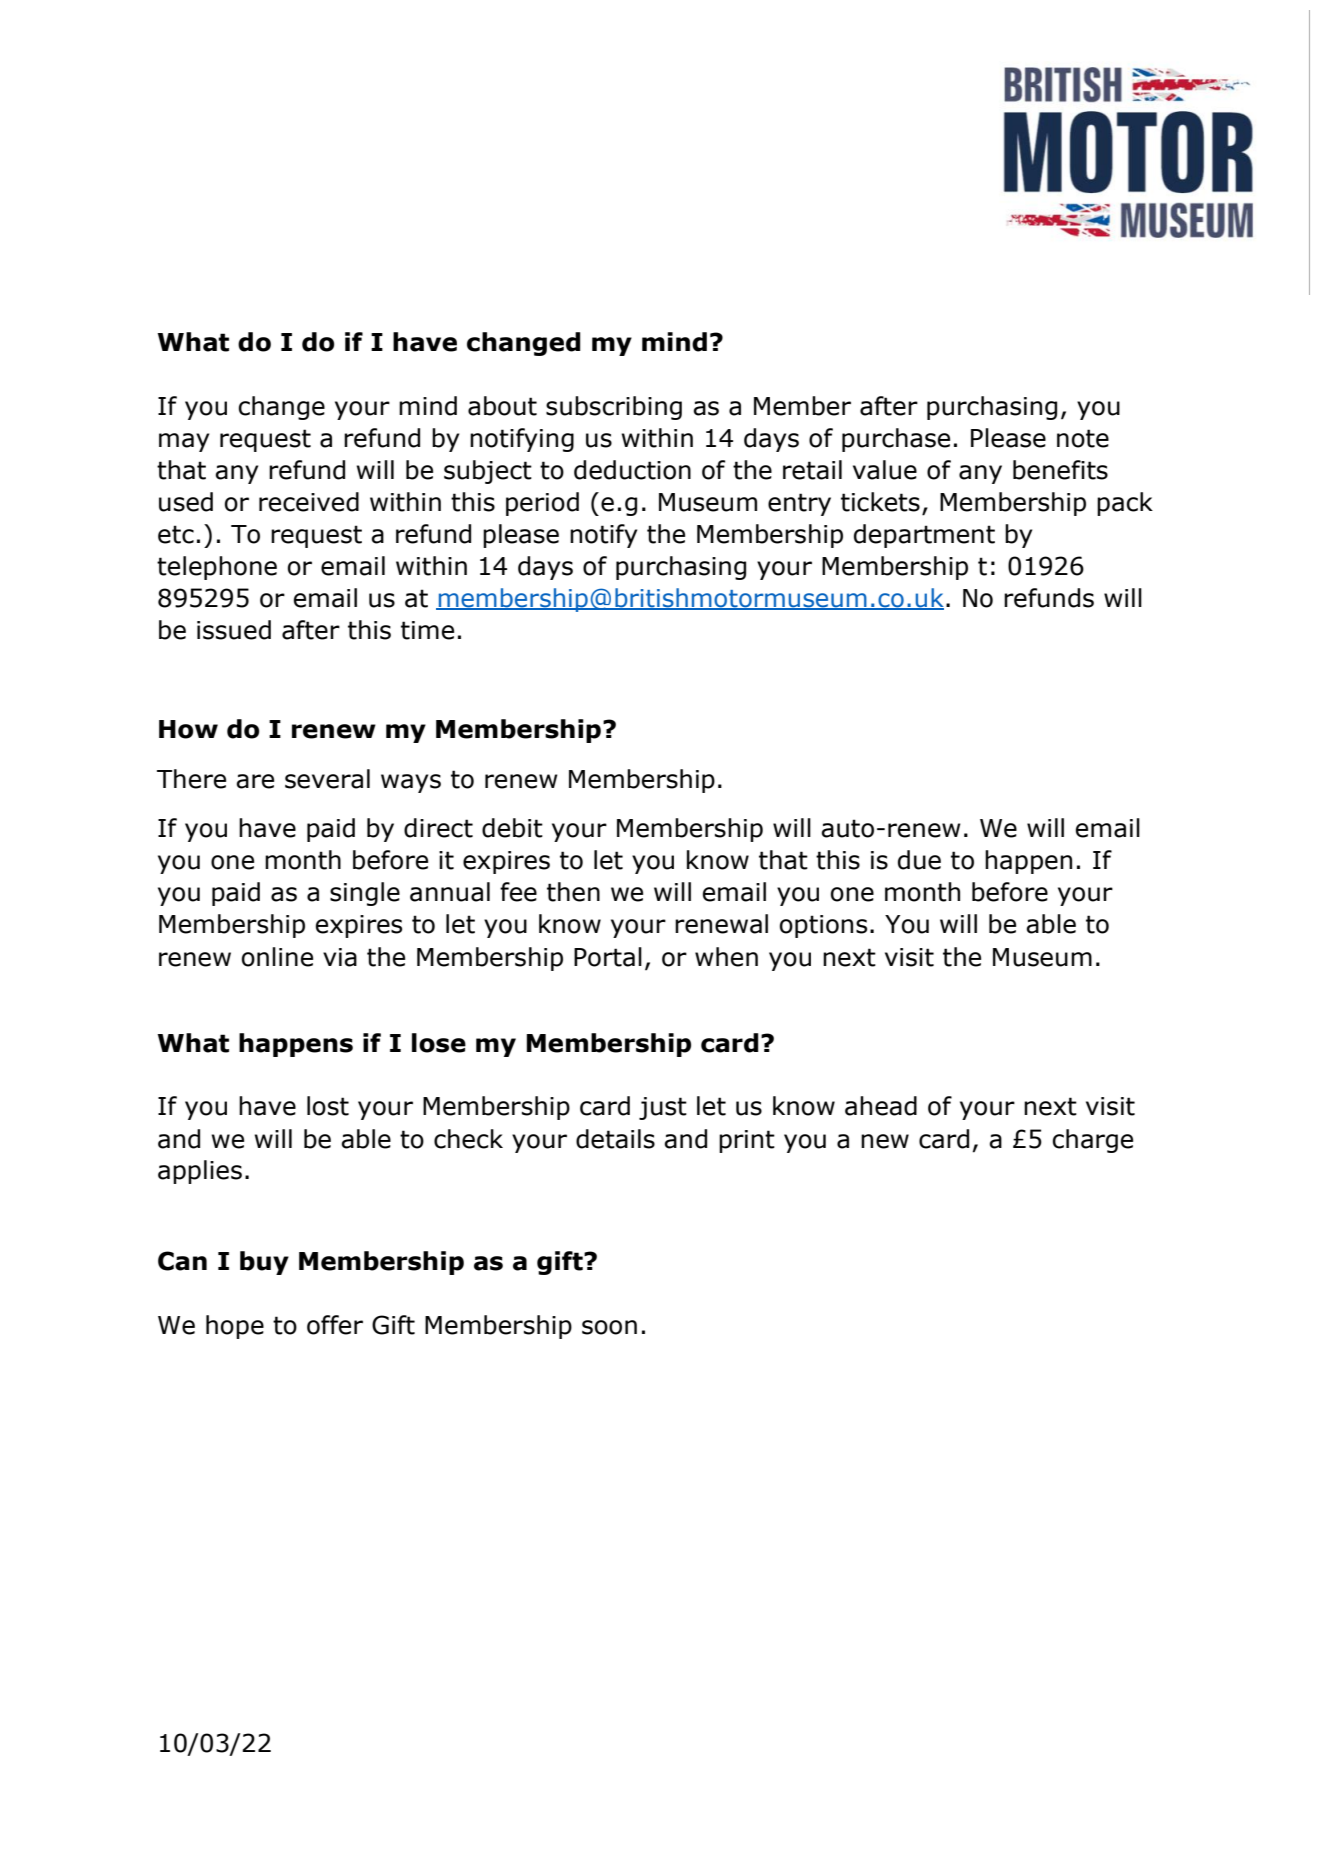  Describe the element at coordinates (184, 442) in the screenshot. I see `may` at that location.
